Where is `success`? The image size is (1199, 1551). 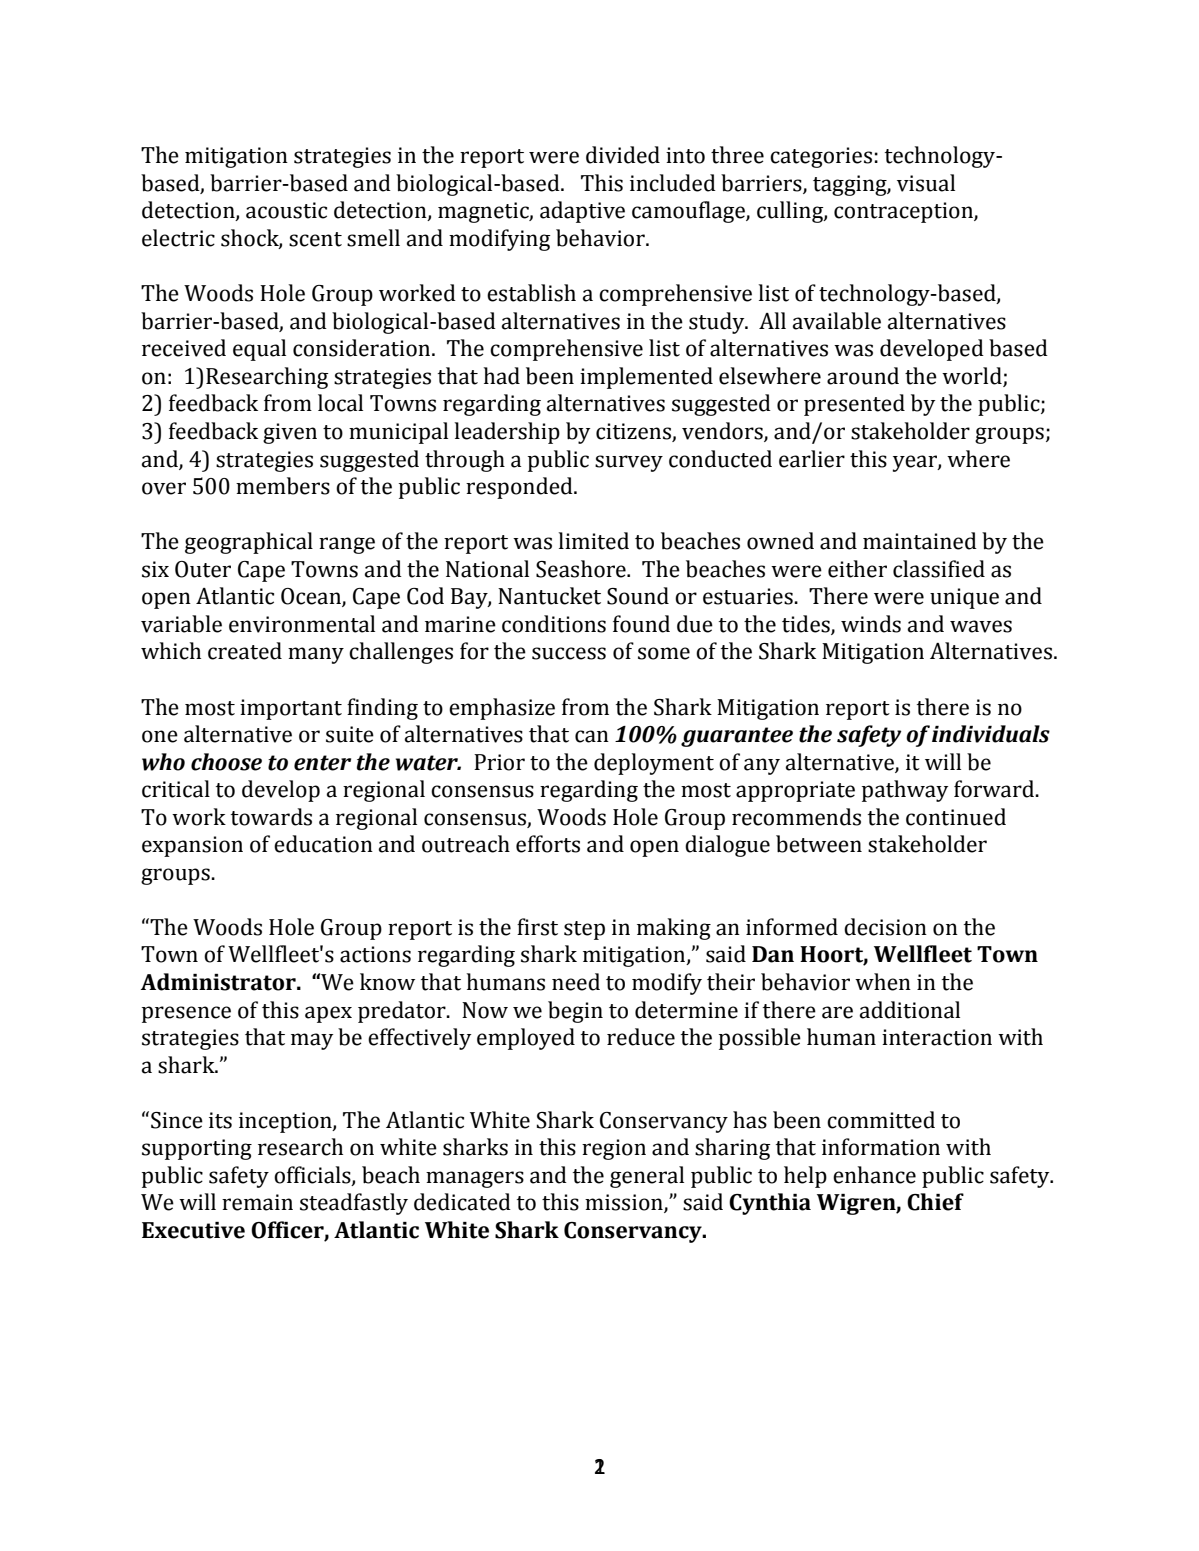
success is located at coordinates (569, 653).
